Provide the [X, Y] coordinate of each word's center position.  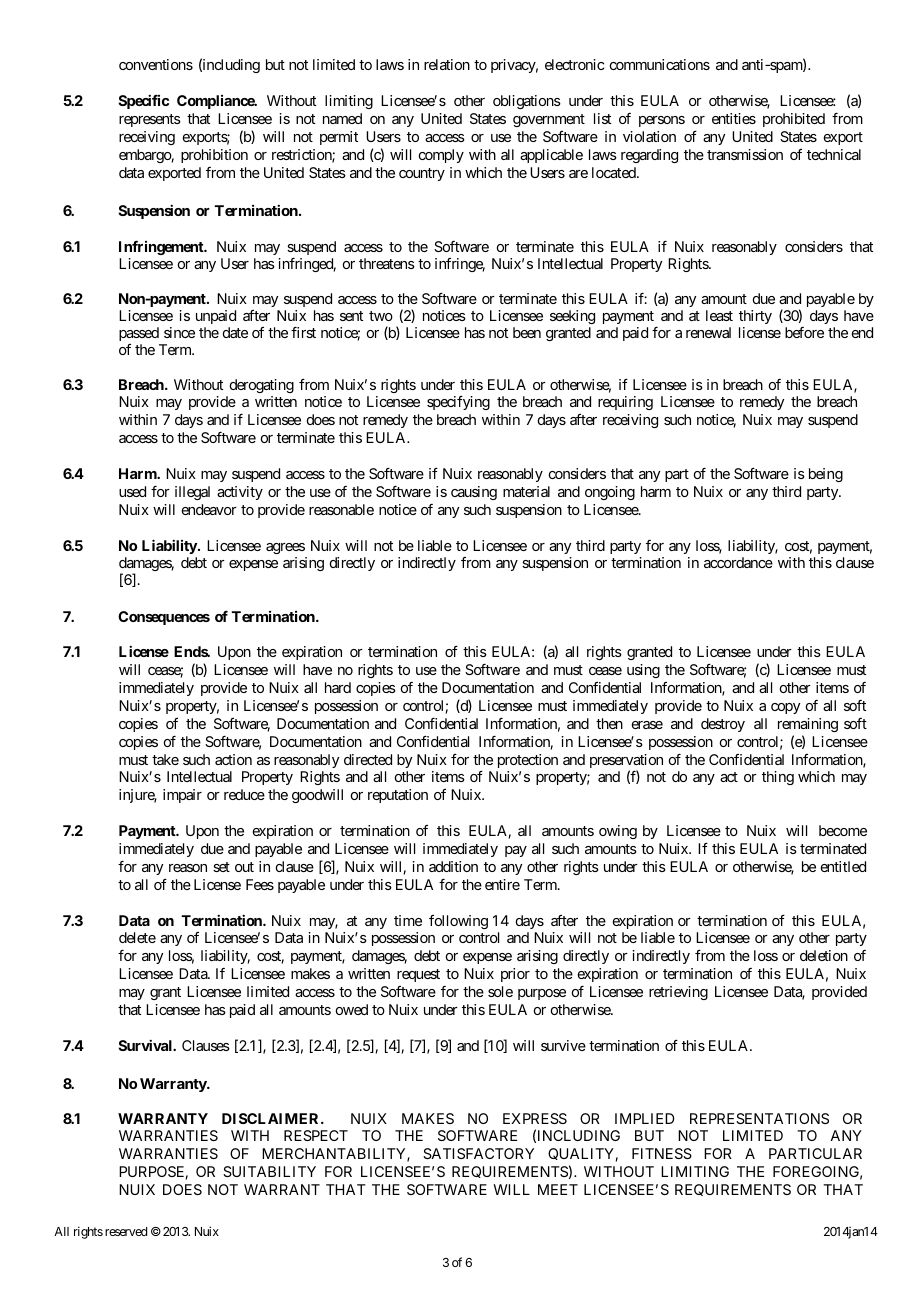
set [221, 867]
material [526, 491]
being [826, 475]
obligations [527, 102]
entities [734, 118]
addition [453, 866]
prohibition [214, 156]
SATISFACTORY [478, 1153]
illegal [192, 493]
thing [778, 778]
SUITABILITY [269, 1171]
